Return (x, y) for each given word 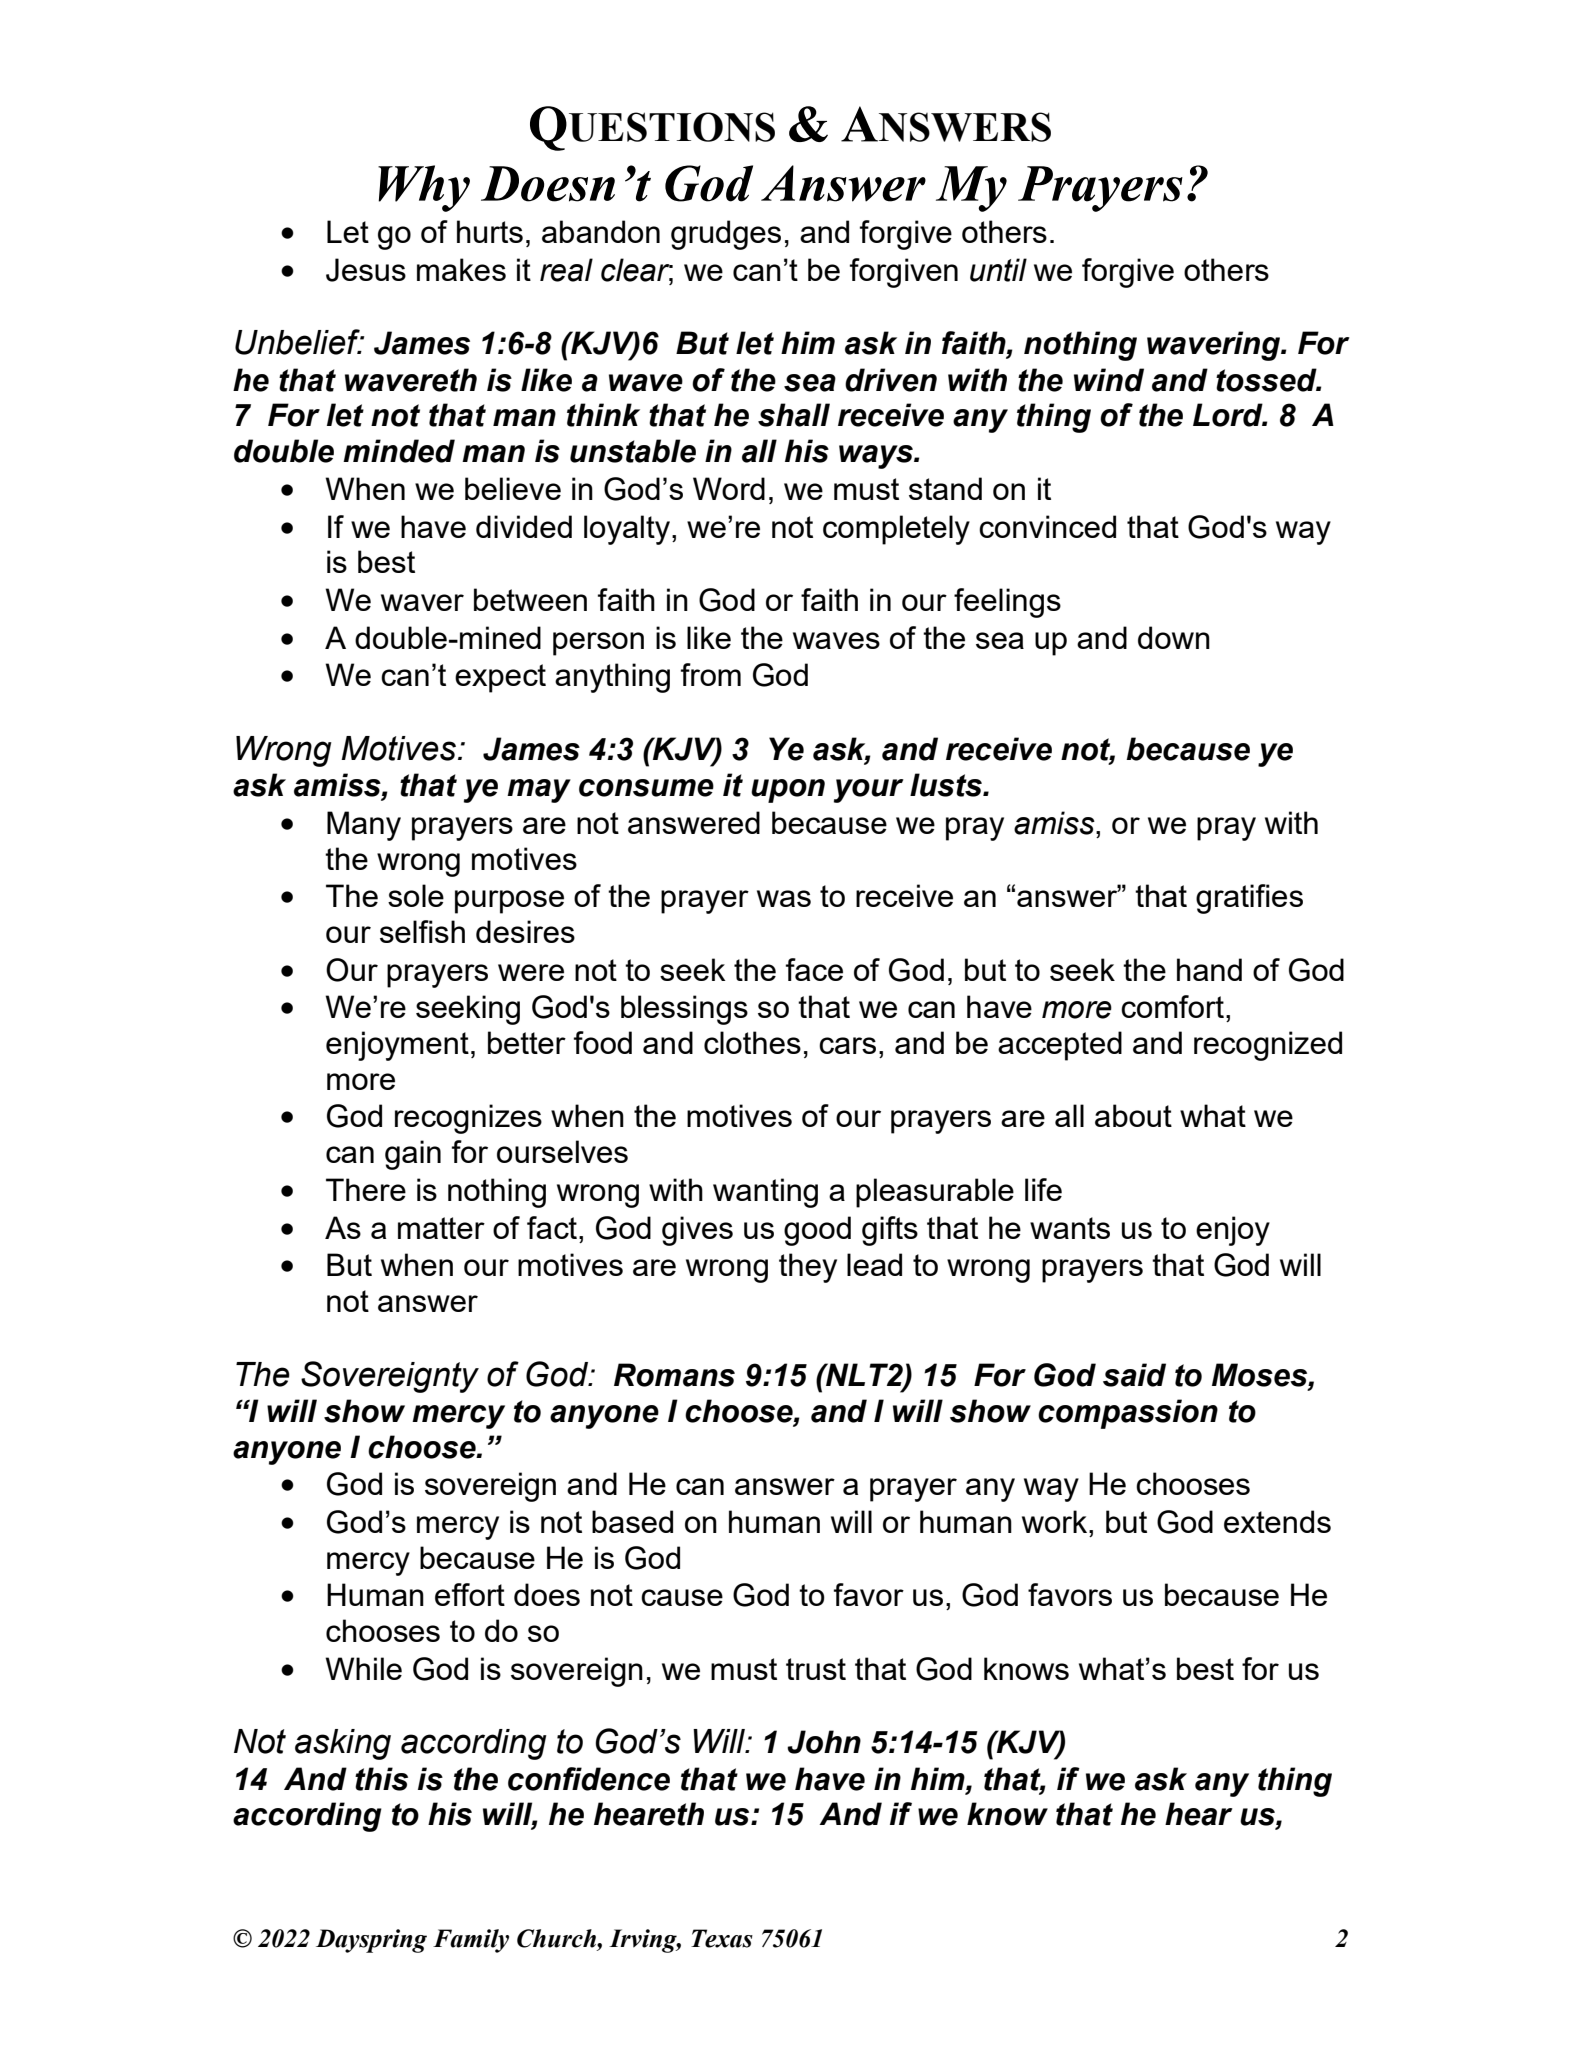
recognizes (468, 1119)
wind (1109, 380)
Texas (722, 1938)
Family (471, 1941)
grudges (726, 235)
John (824, 1742)
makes (461, 269)
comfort (1172, 1006)
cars (847, 1045)
